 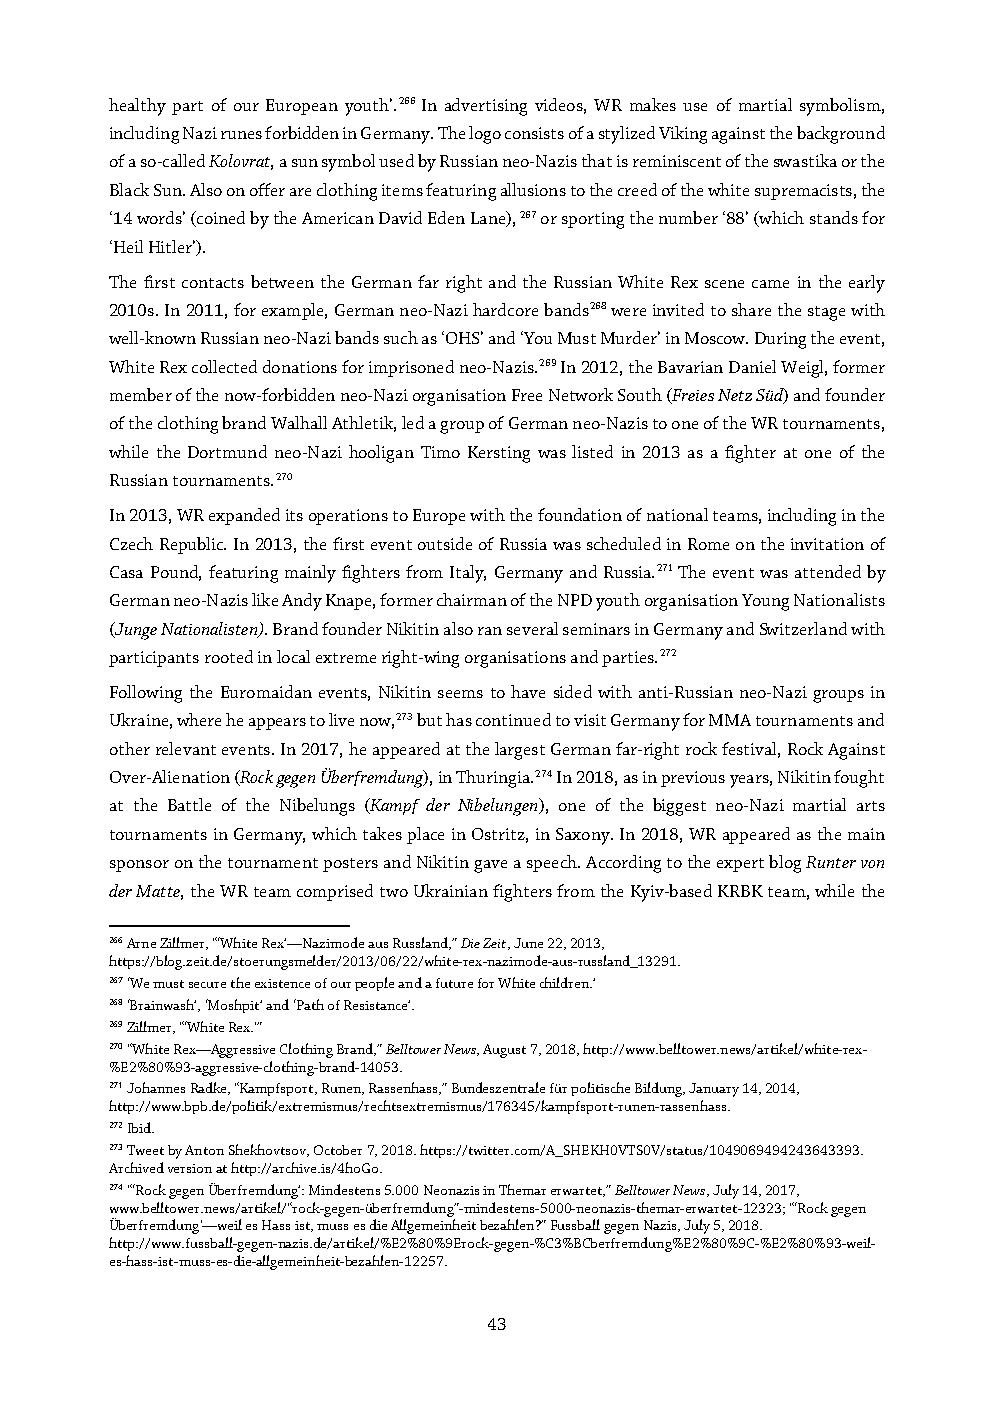 I want to click on gave, so click(x=490, y=866).
